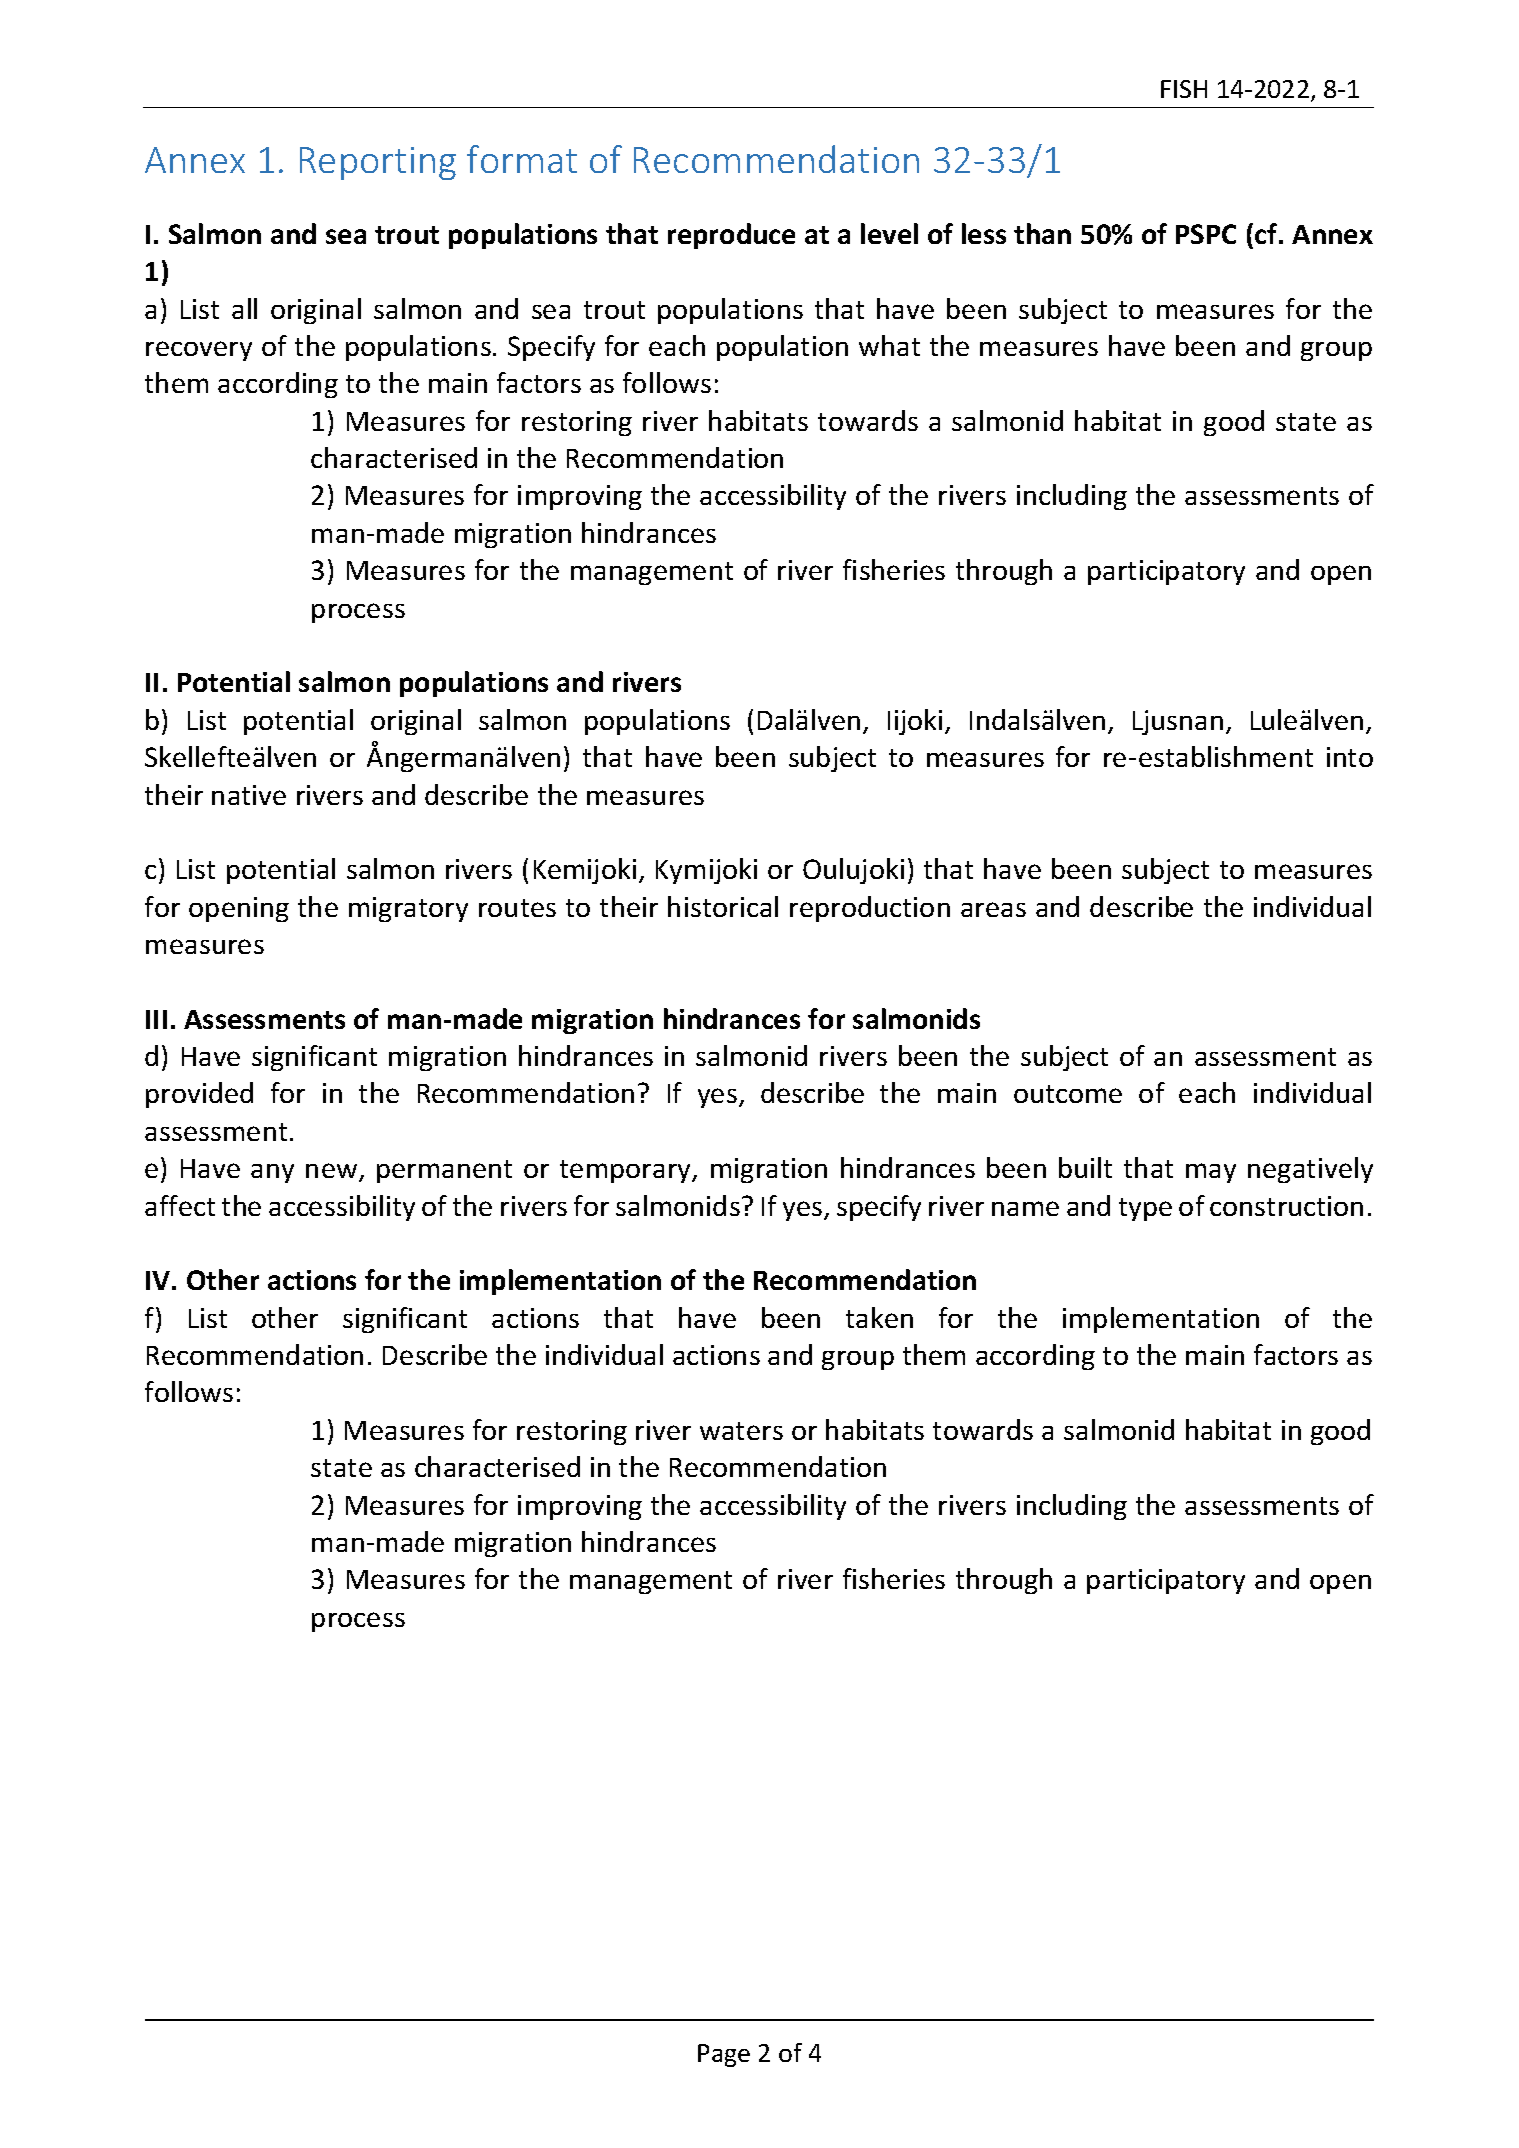 The image size is (1519, 2148). I want to click on waters, so click(741, 1431).
